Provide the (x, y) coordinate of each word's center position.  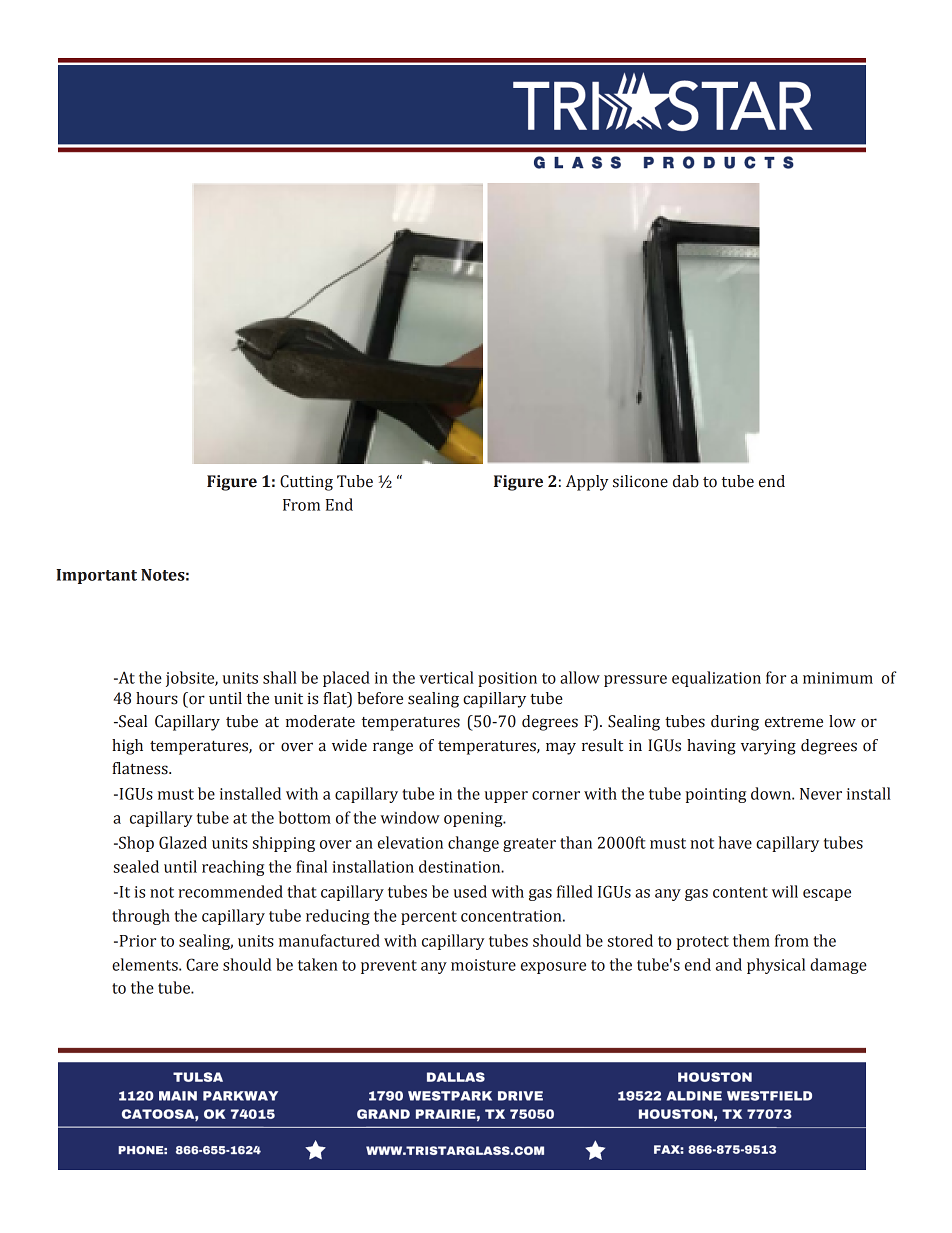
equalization (716, 679)
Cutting (306, 483)
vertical (446, 677)
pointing (716, 795)
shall (280, 677)
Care (202, 964)
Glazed (183, 842)
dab (686, 481)
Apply (587, 483)
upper (506, 797)
